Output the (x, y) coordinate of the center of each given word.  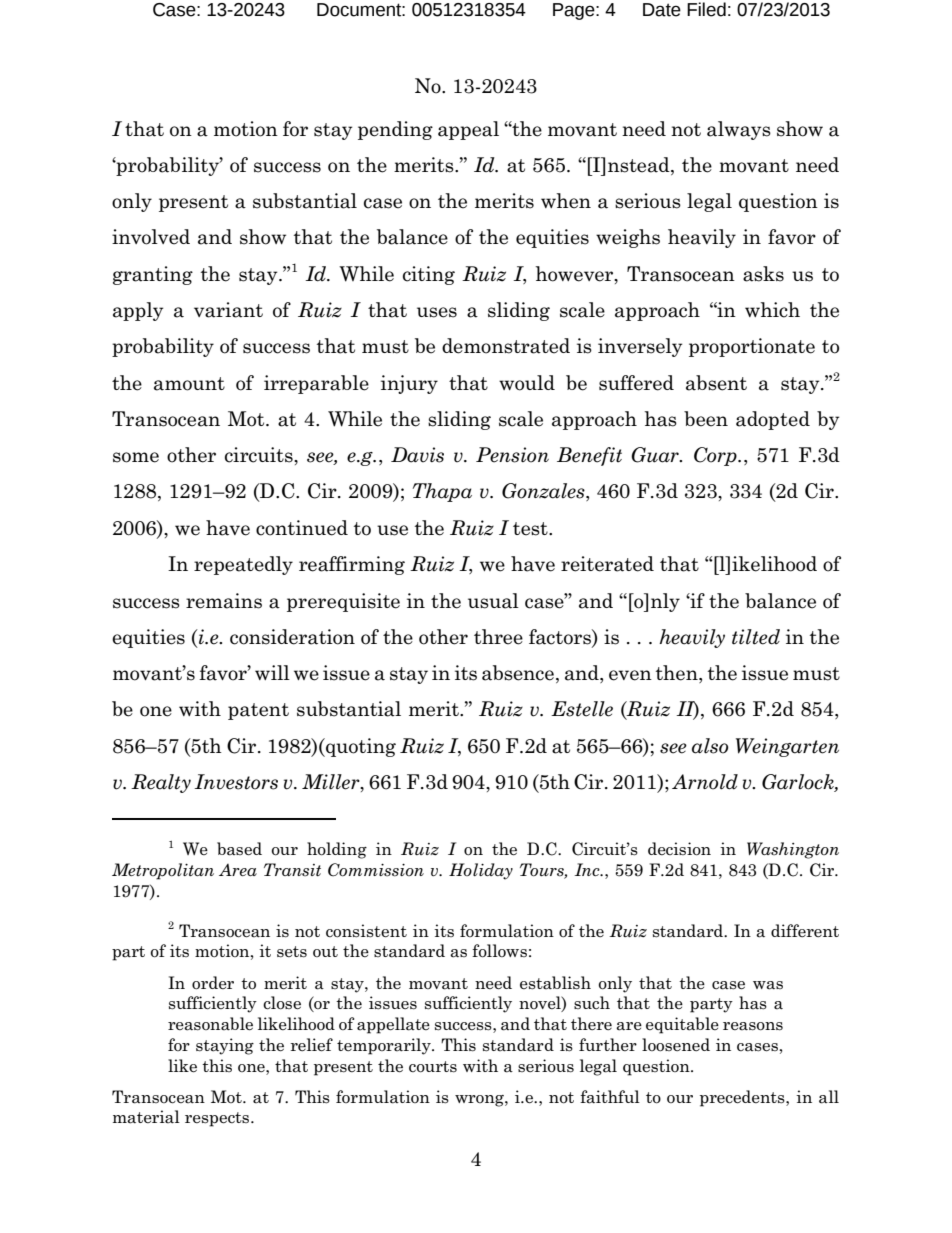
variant (228, 310)
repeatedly (243, 565)
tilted (756, 637)
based (239, 849)
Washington (793, 850)
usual (493, 601)
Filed (706, 9)
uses (437, 312)
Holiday (481, 871)
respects (218, 1119)
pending (395, 130)
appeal (468, 130)
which (772, 310)
